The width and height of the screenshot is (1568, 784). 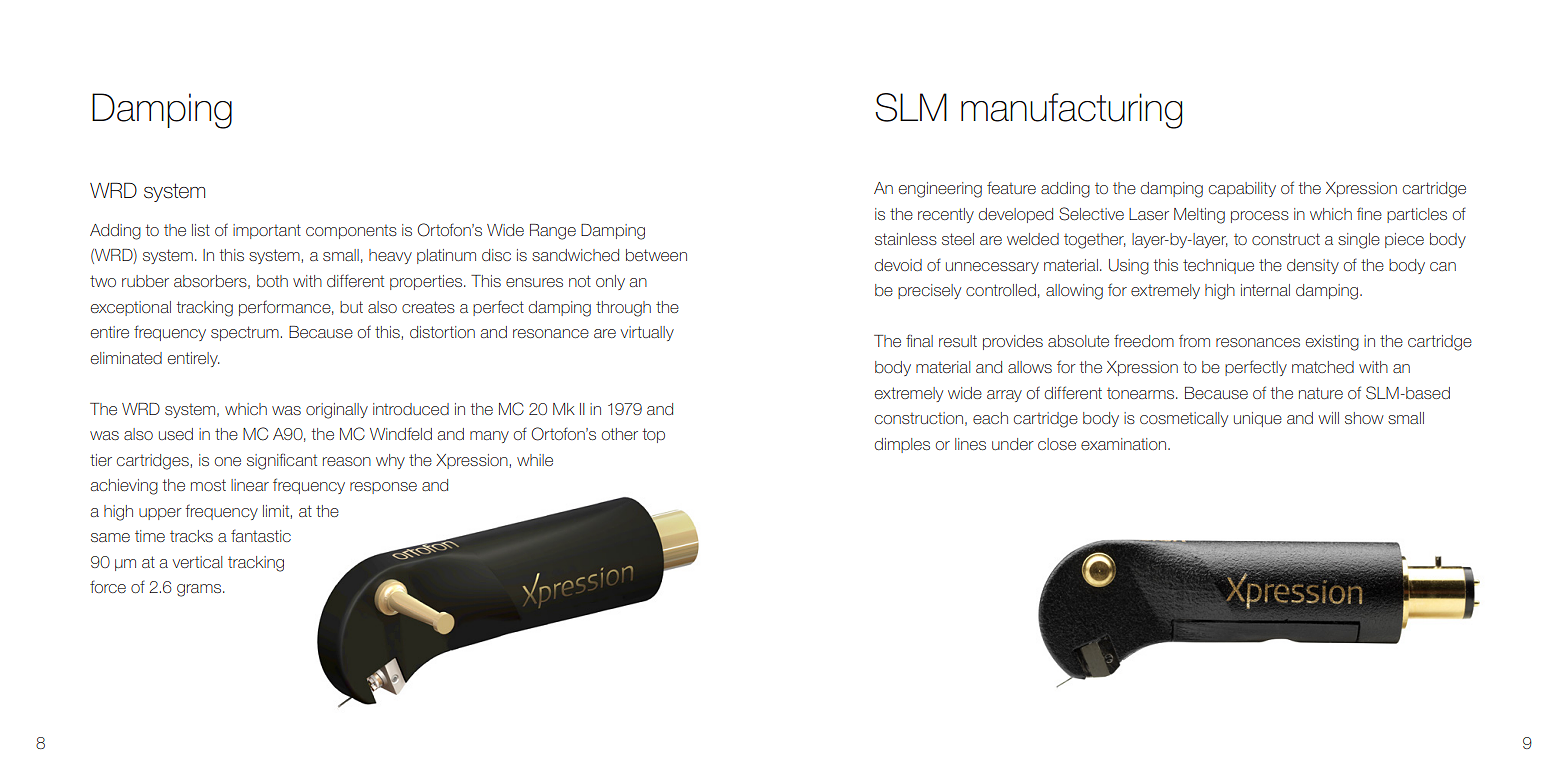 I want to click on virtually, so click(x=647, y=333).
